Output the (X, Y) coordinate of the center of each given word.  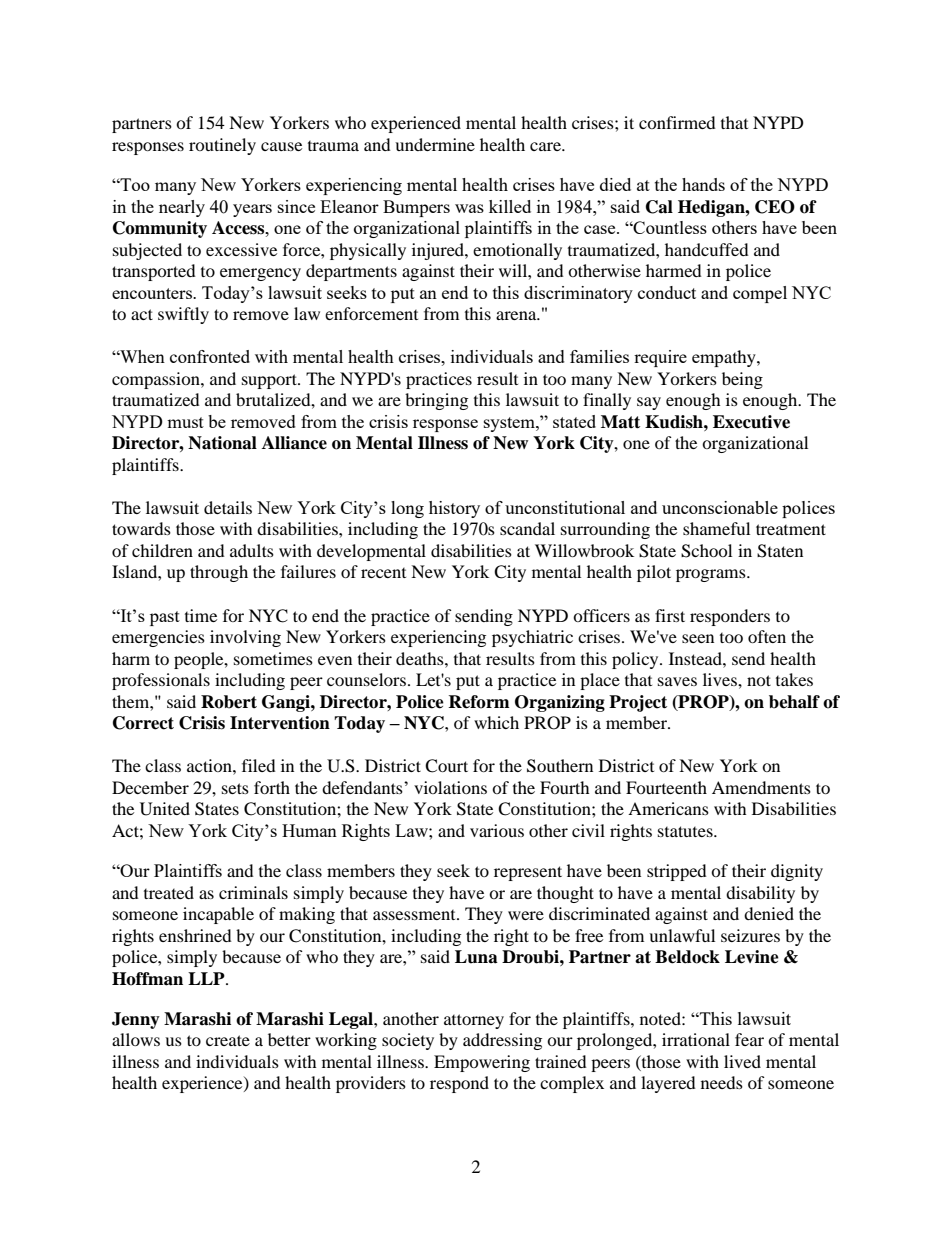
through (219, 573)
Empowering (482, 1063)
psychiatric (532, 638)
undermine (435, 144)
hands (703, 184)
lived (742, 1061)
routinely (222, 146)
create (228, 1040)
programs (712, 575)
